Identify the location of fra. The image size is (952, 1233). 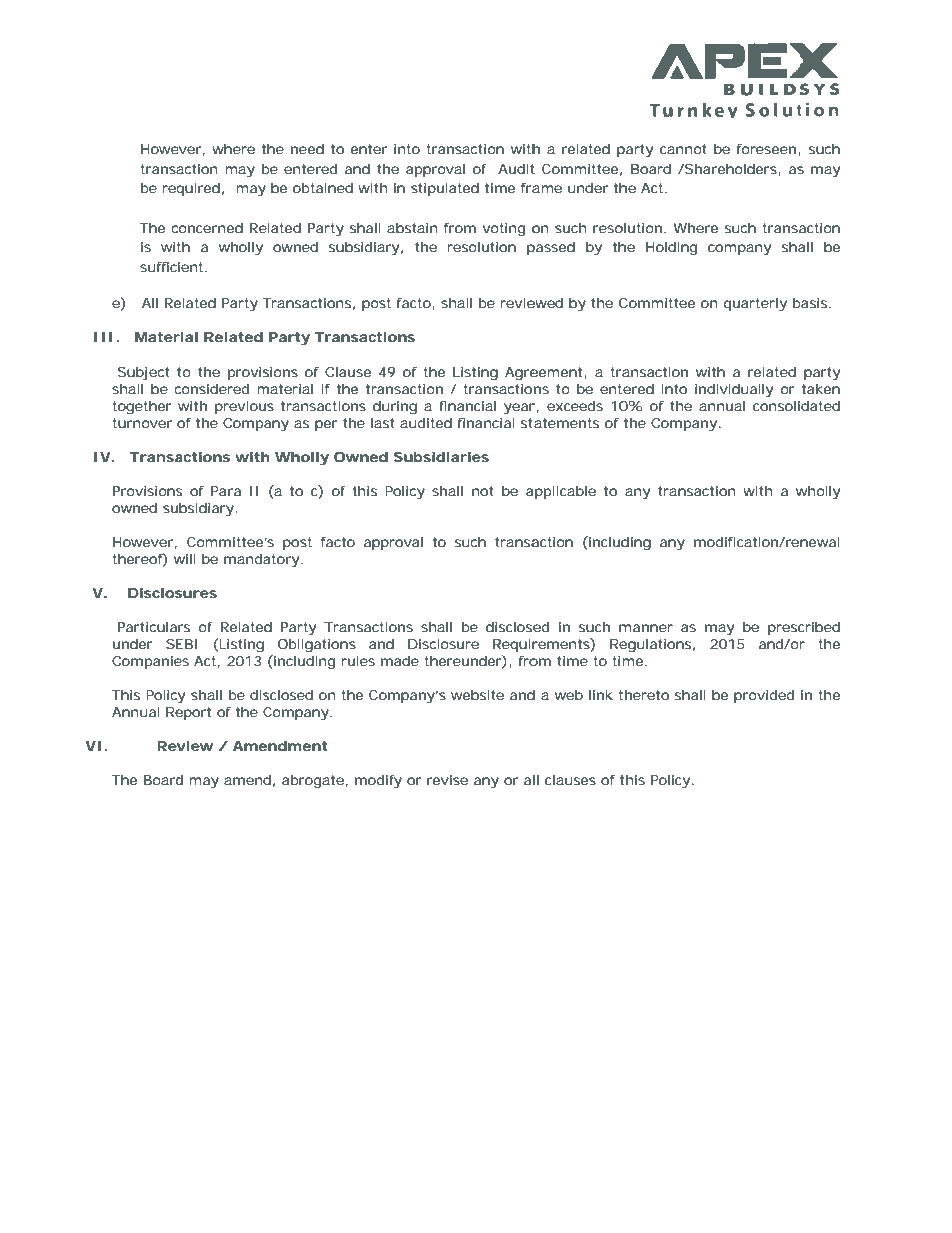
(530, 188).
